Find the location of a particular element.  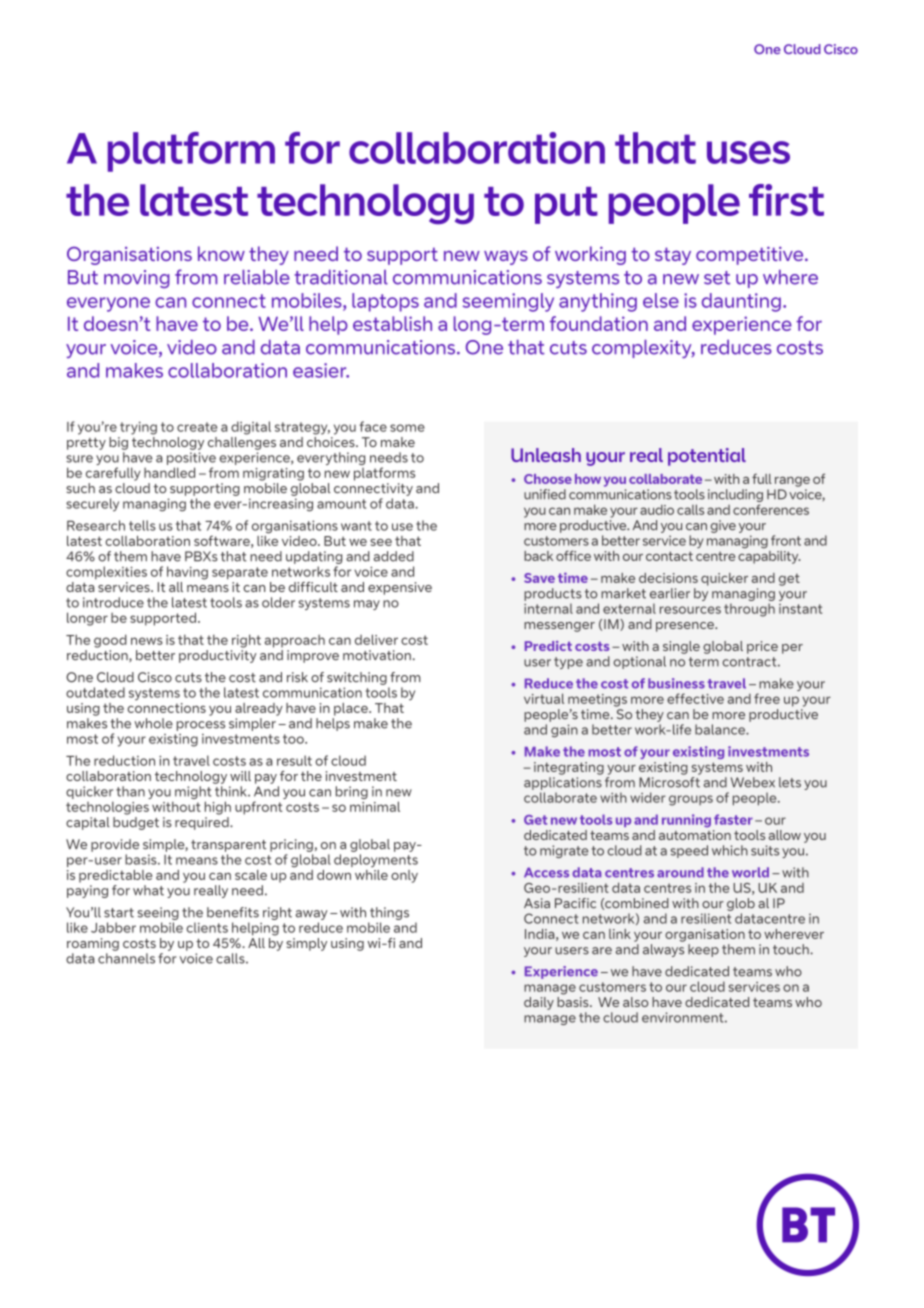

know is located at coordinates (221, 253).
